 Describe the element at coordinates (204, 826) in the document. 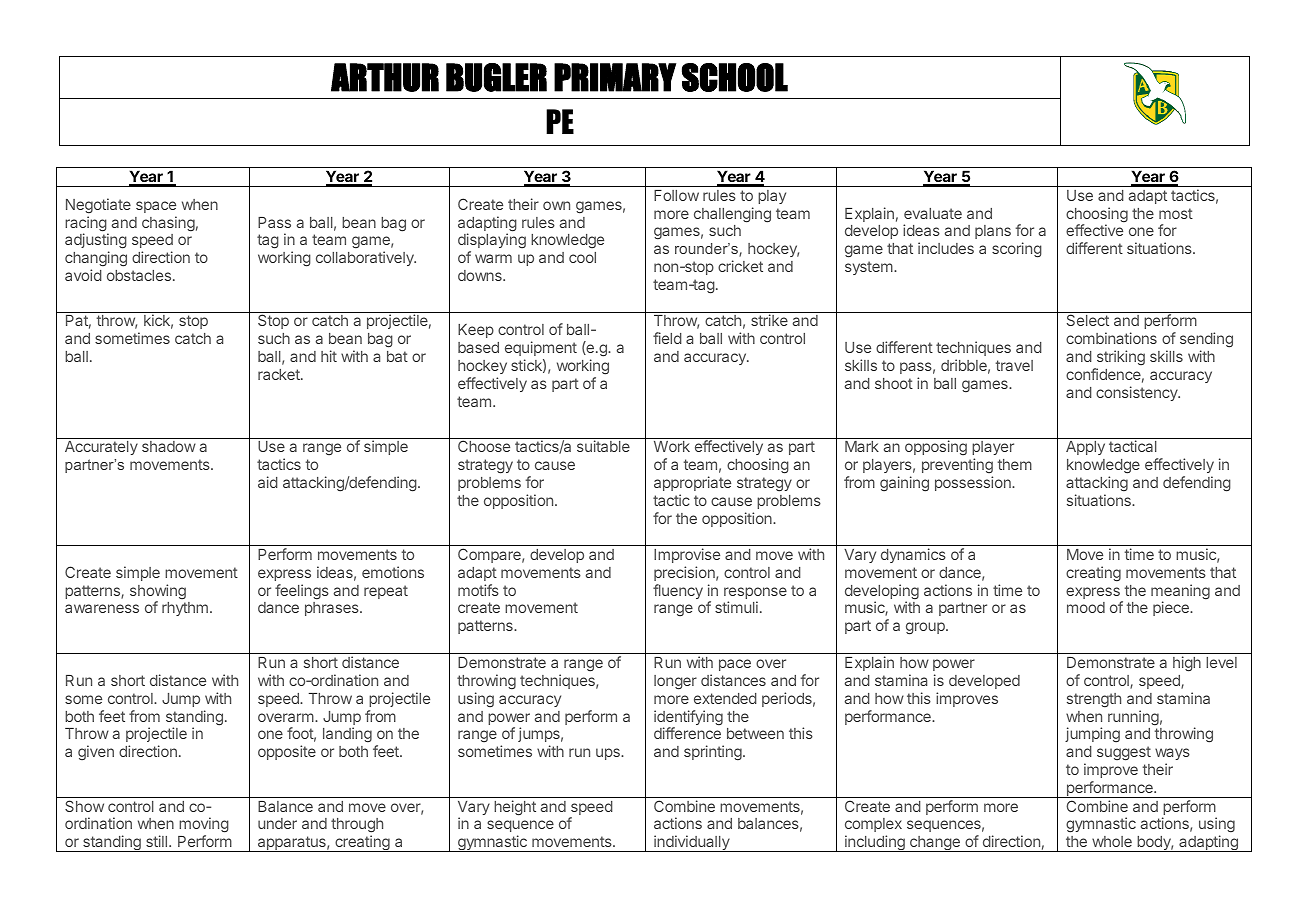

I see `moving` at that location.
